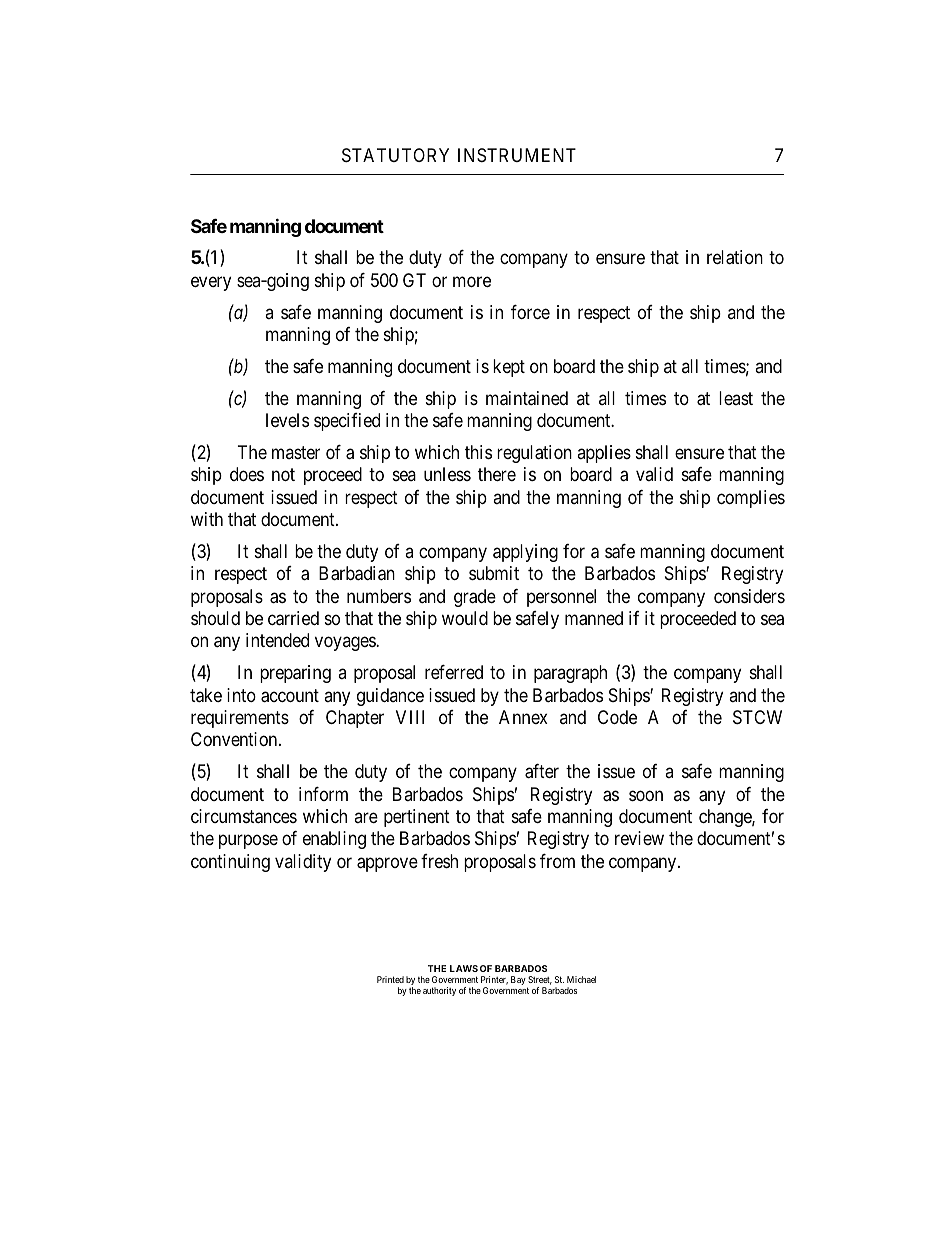 The width and height of the screenshot is (952, 1233). I want to click on carried, so click(293, 618).
